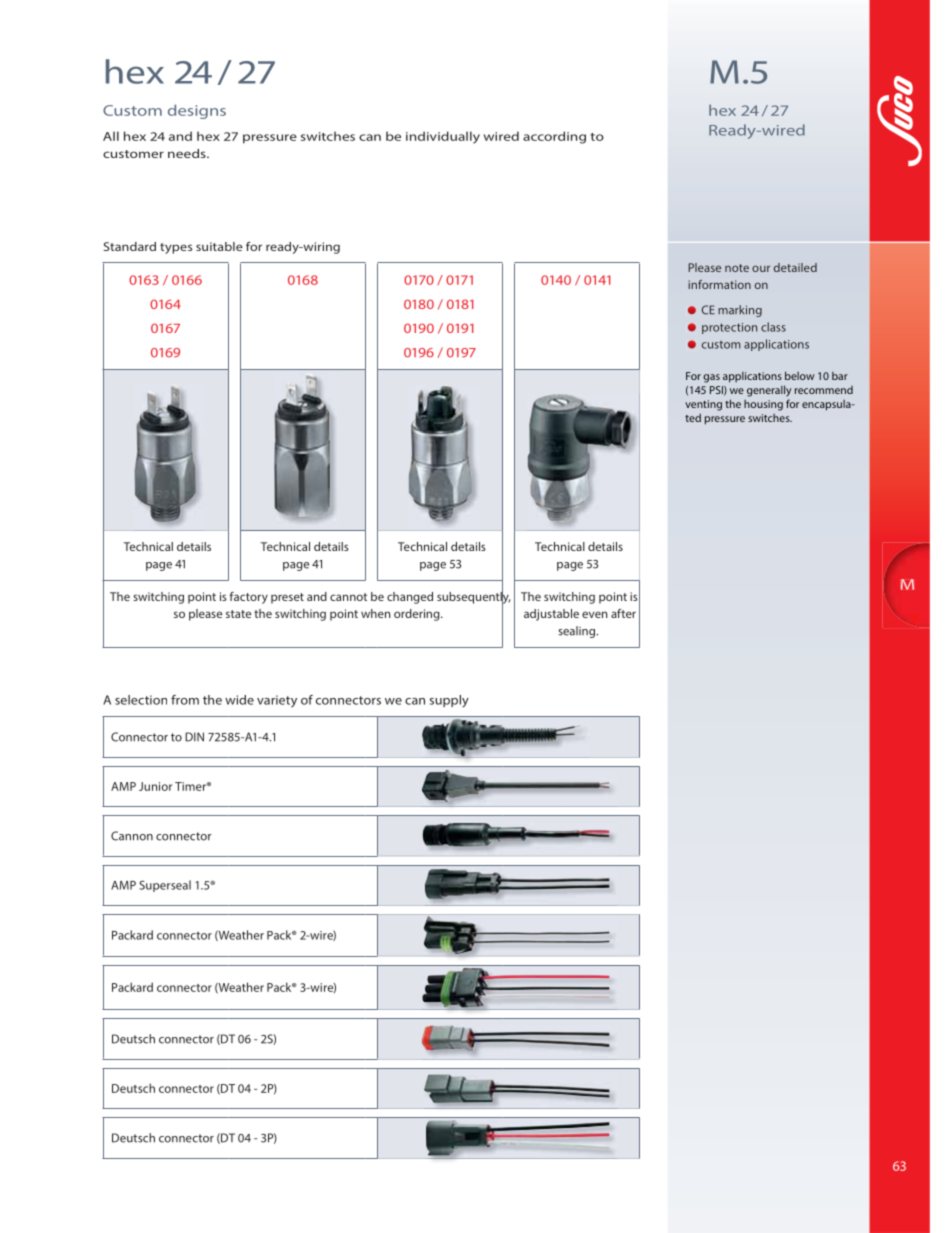 The width and height of the screenshot is (952, 1233). I want to click on housing, so click(763, 405).
